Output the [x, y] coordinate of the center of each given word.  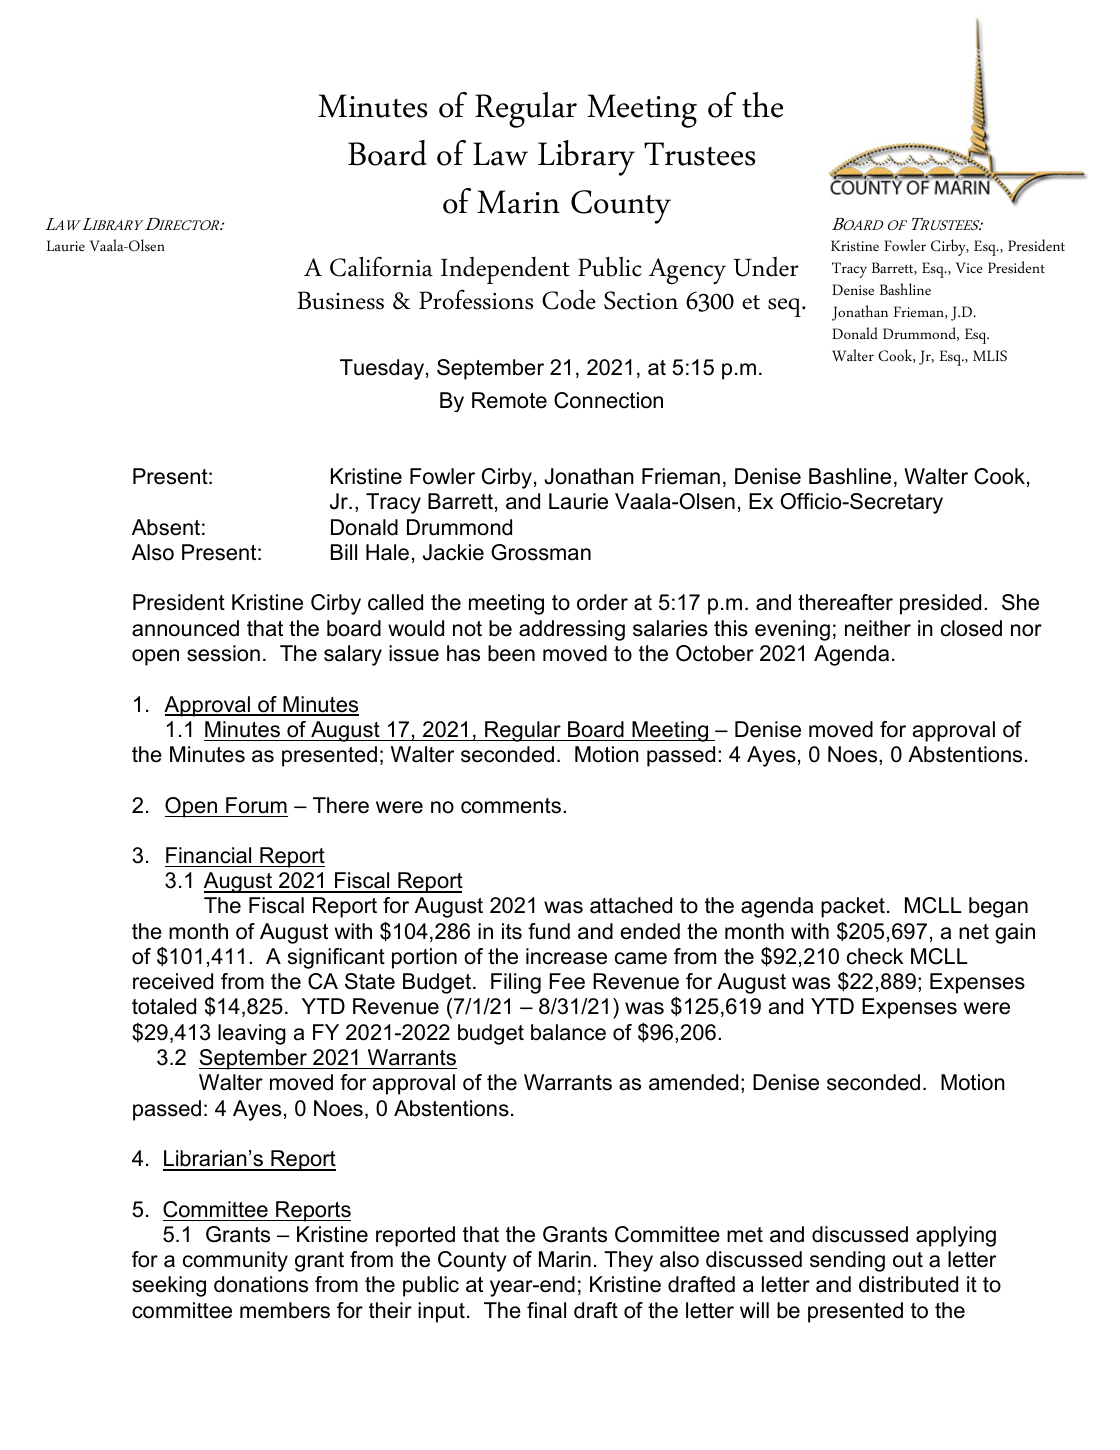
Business [340, 300]
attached [631, 905]
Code [569, 300]
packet [853, 907]
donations [261, 1284]
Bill [344, 552]
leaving [252, 1034]
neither [878, 628]
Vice [969, 267]
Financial [208, 855]
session [223, 653]
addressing [572, 630]
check [875, 956]
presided [940, 604]
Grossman [541, 552]
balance [568, 1032]
